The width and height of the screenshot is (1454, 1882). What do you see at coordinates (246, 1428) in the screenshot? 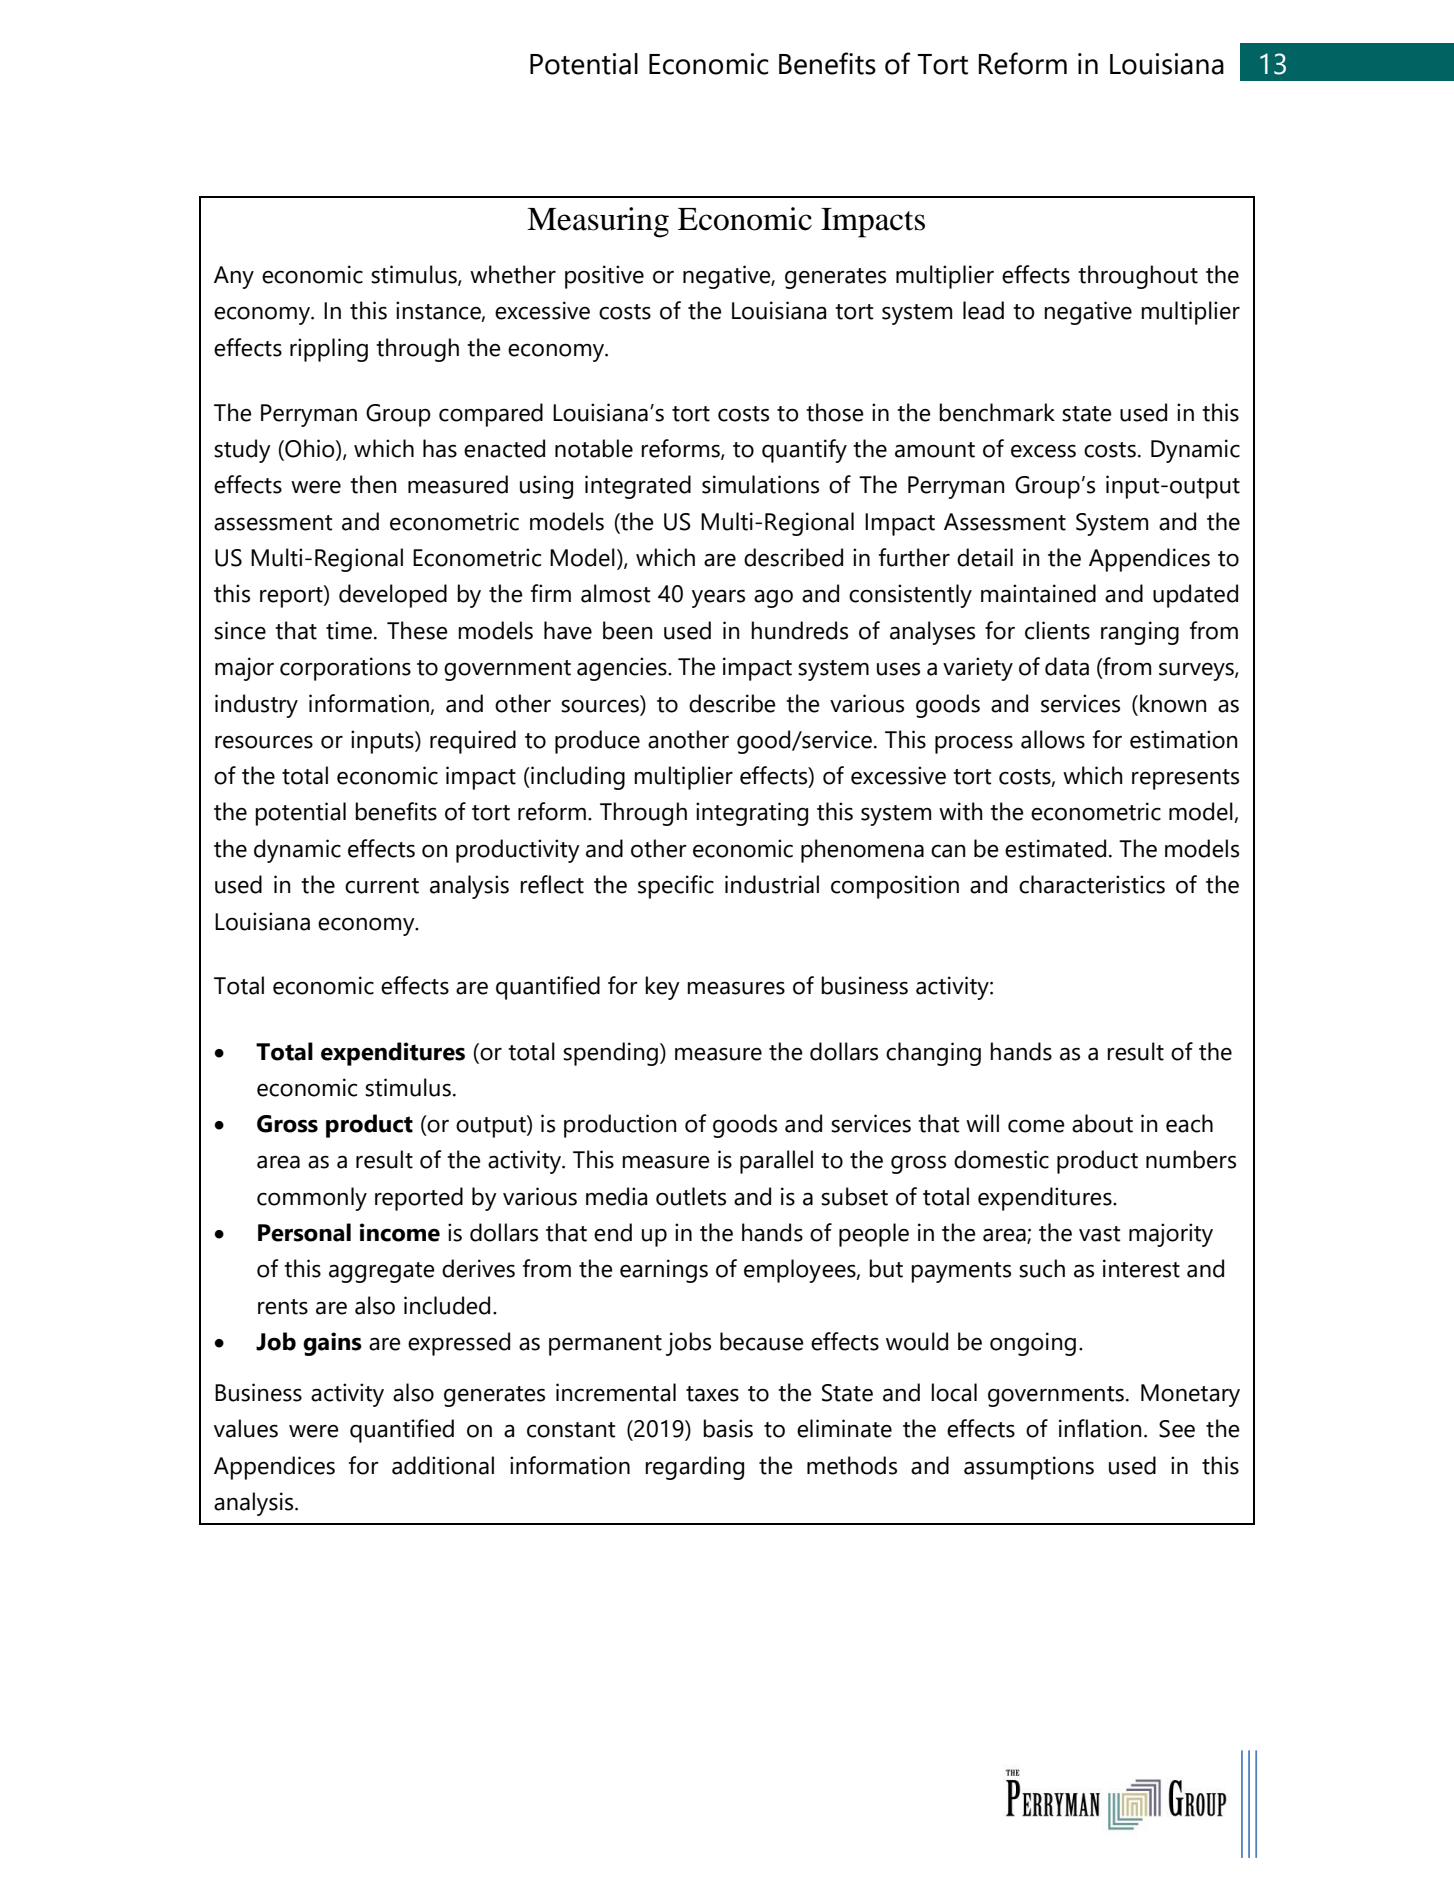
I see `values` at bounding box center [246, 1428].
